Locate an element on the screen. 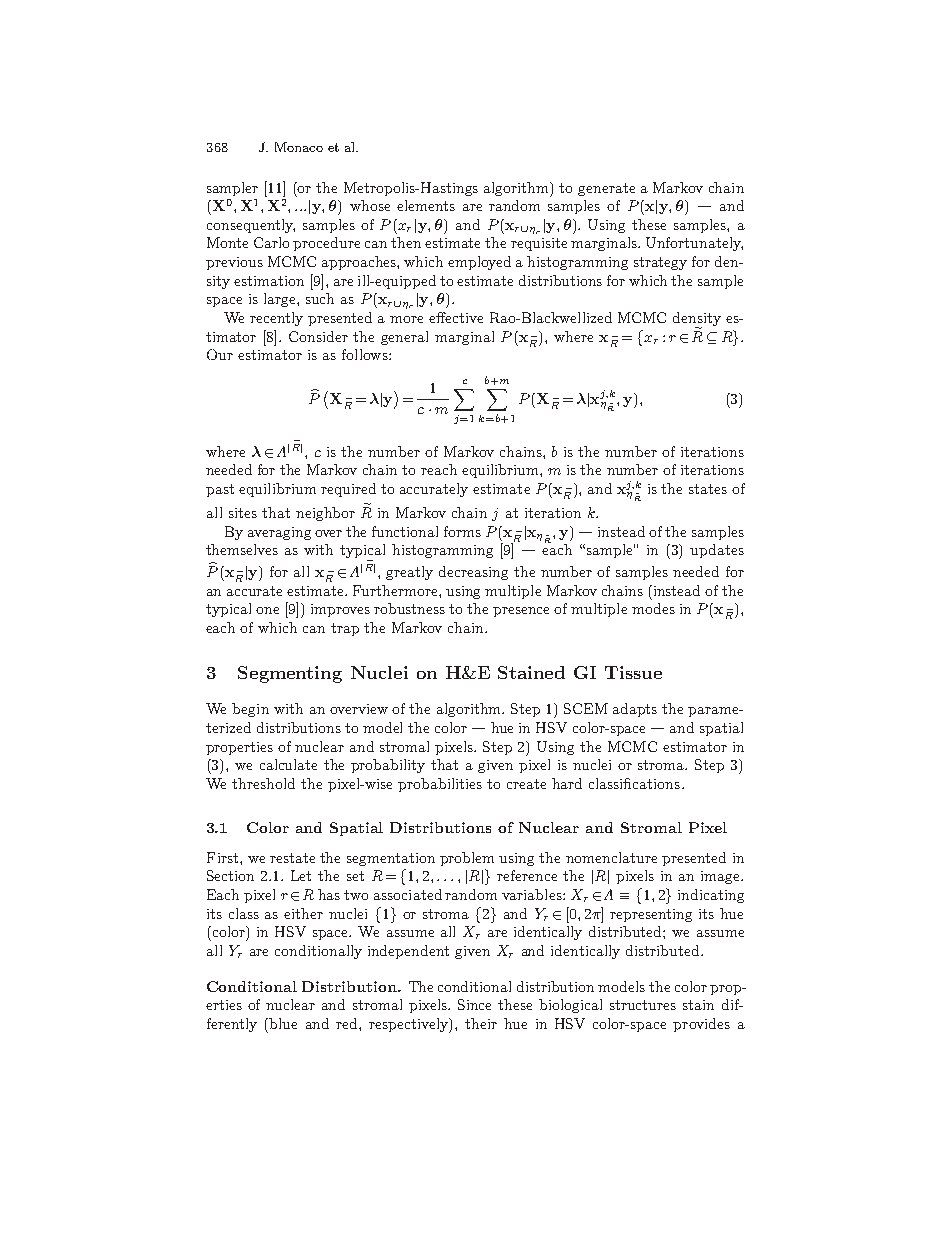 This screenshot has height=1233, width=952. forms is located at coordinates (462, 531).
